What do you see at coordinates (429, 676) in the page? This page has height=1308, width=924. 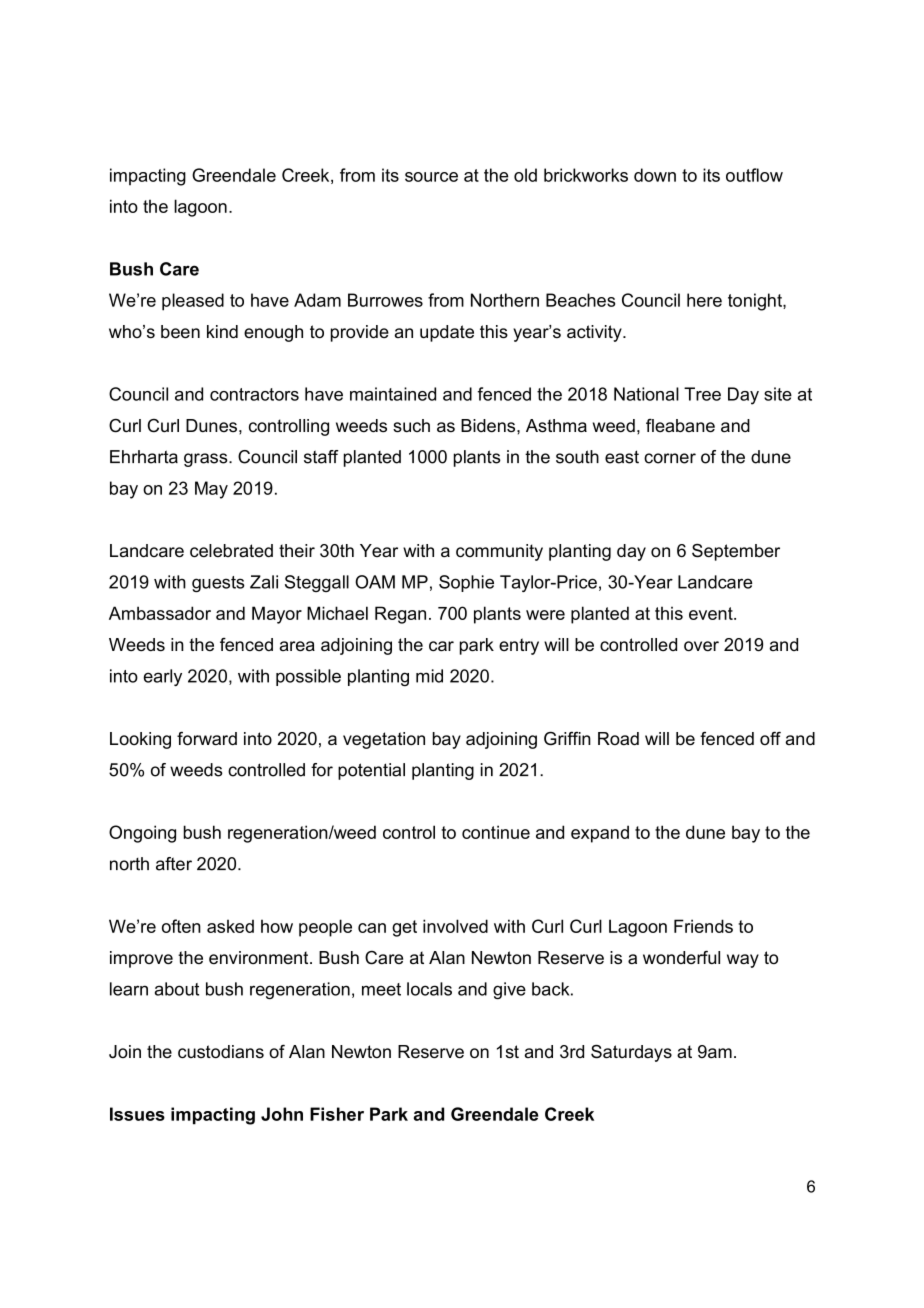 I see `mid` at bounding box center [429, 676].
